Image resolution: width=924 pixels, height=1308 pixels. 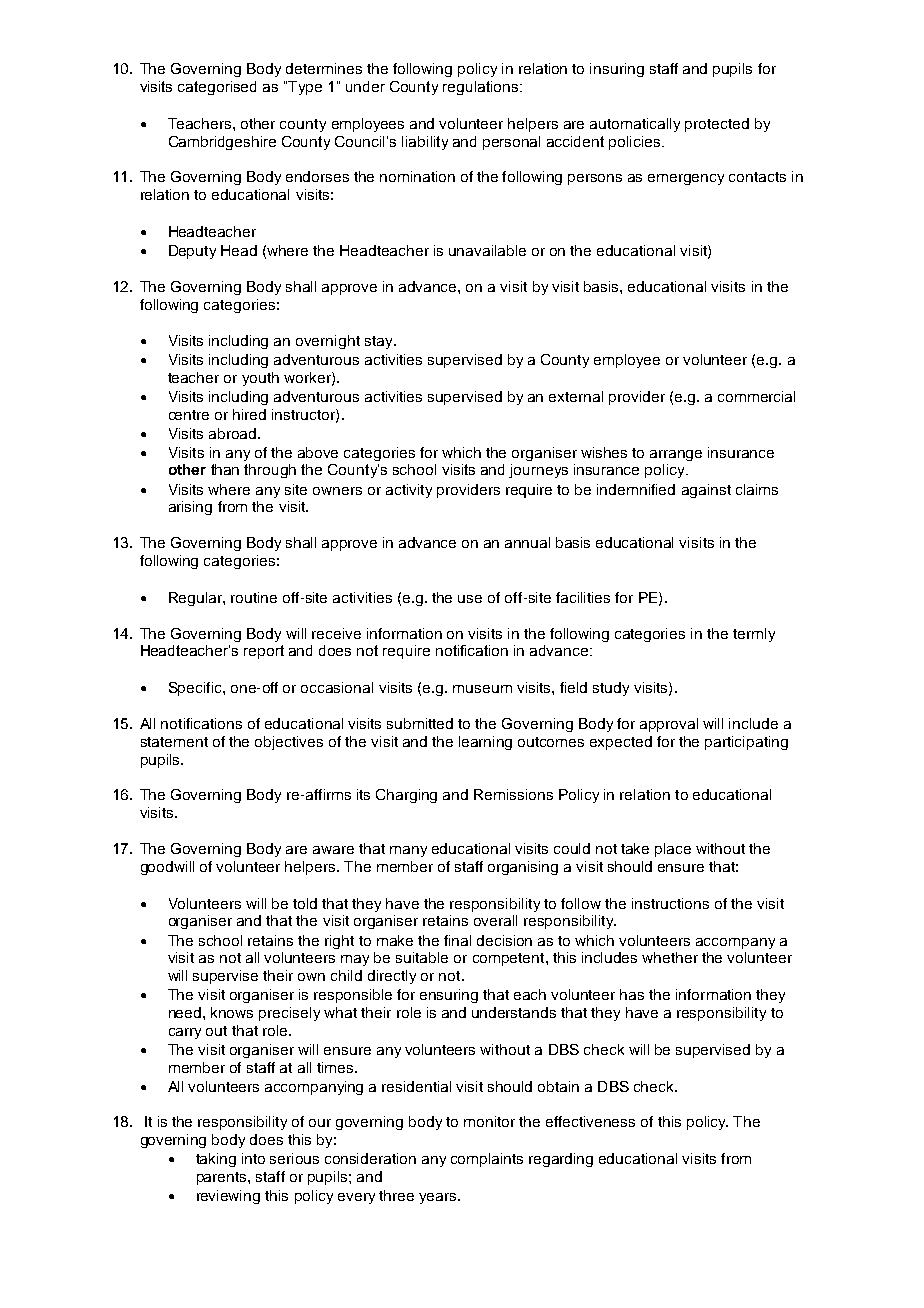 What do you see at coordinates (487, 1160) in the page?
I see `complaints` at bounding box center [487, 1160].
